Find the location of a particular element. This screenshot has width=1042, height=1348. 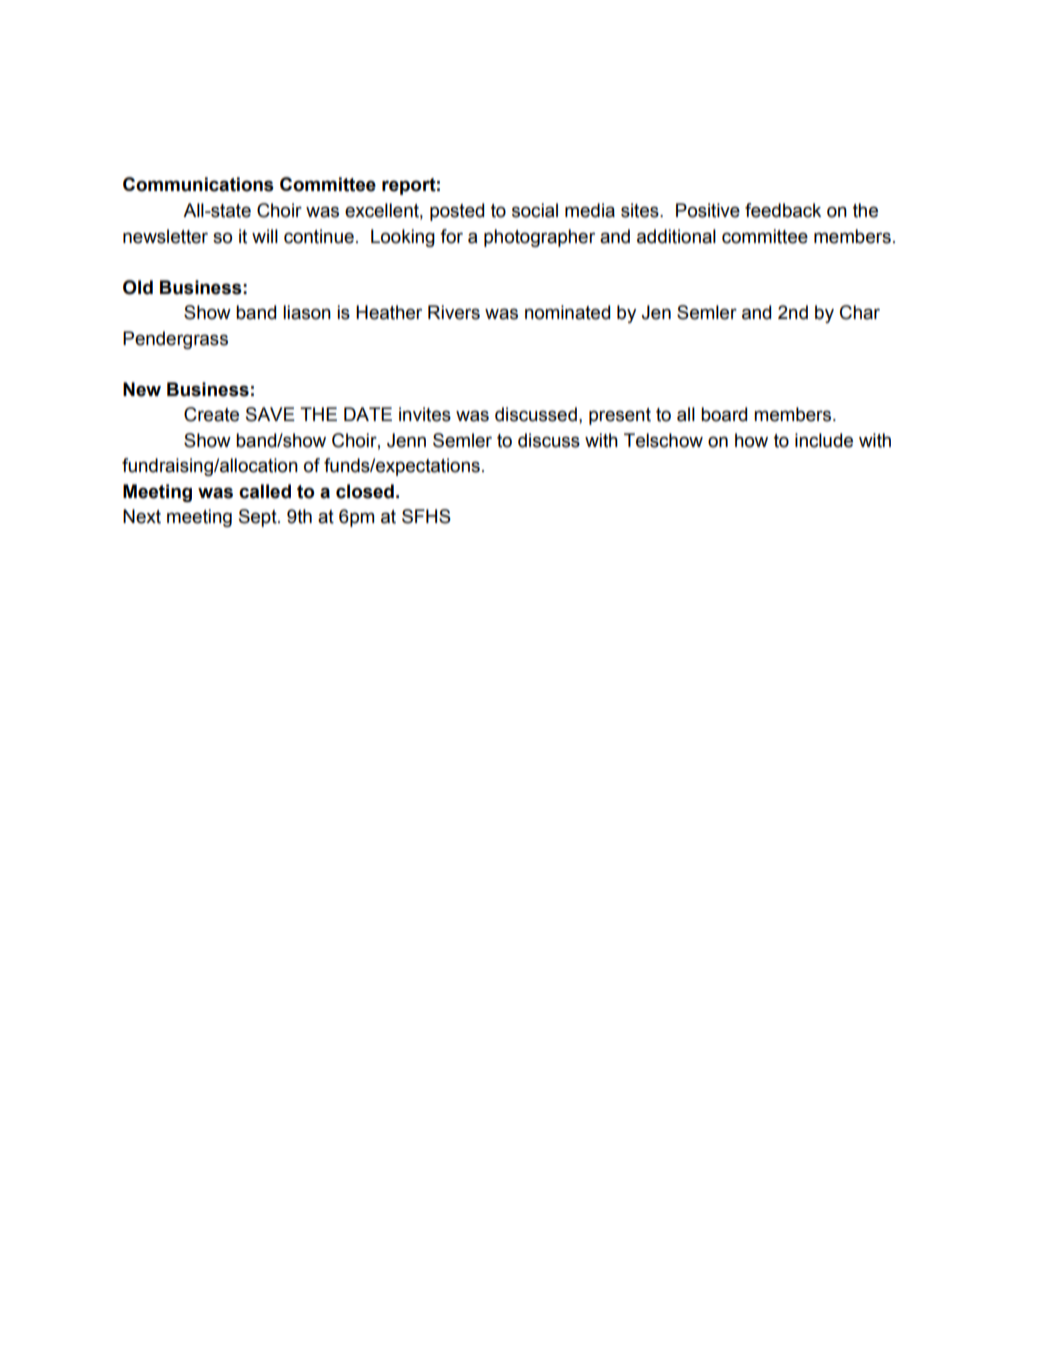

Char is located at coordinates (860, 312).
